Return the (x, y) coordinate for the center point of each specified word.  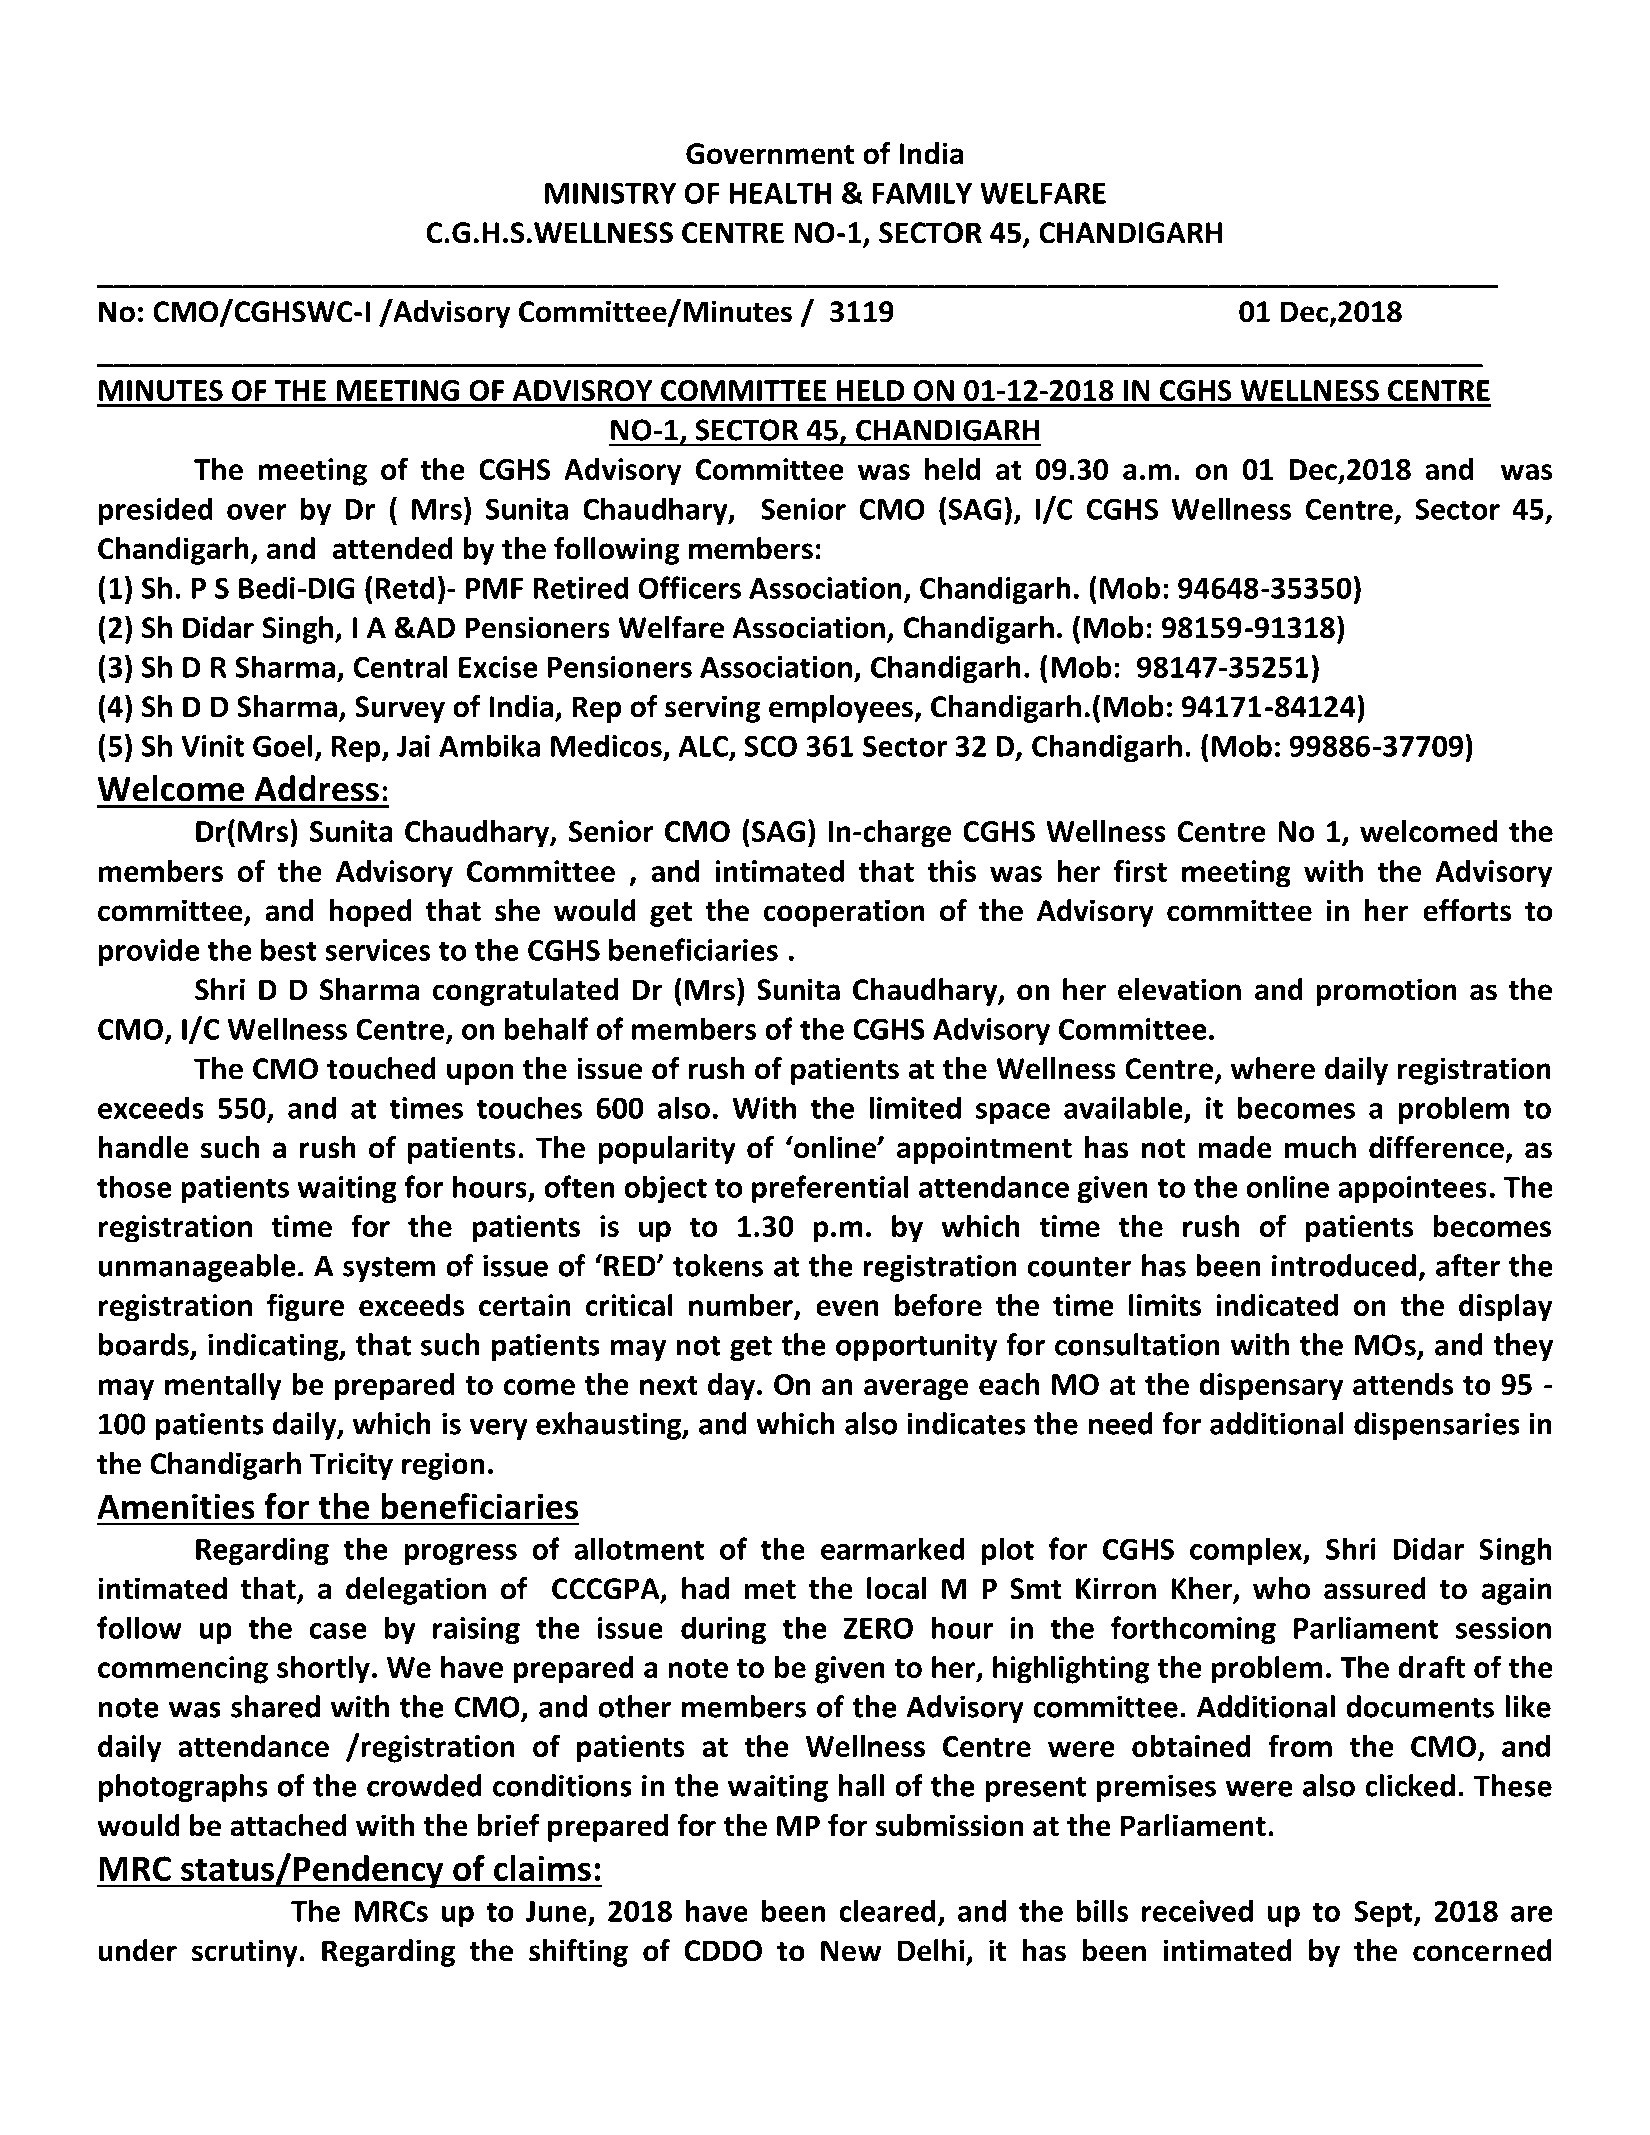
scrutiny (246, 1953)
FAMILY (922, 193)
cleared (887, 1910)
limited (915, 1107)
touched (381, 1068)
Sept (1384, 1914)
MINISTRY (610, 193)
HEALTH (780, 193)
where (1273, 1068)
